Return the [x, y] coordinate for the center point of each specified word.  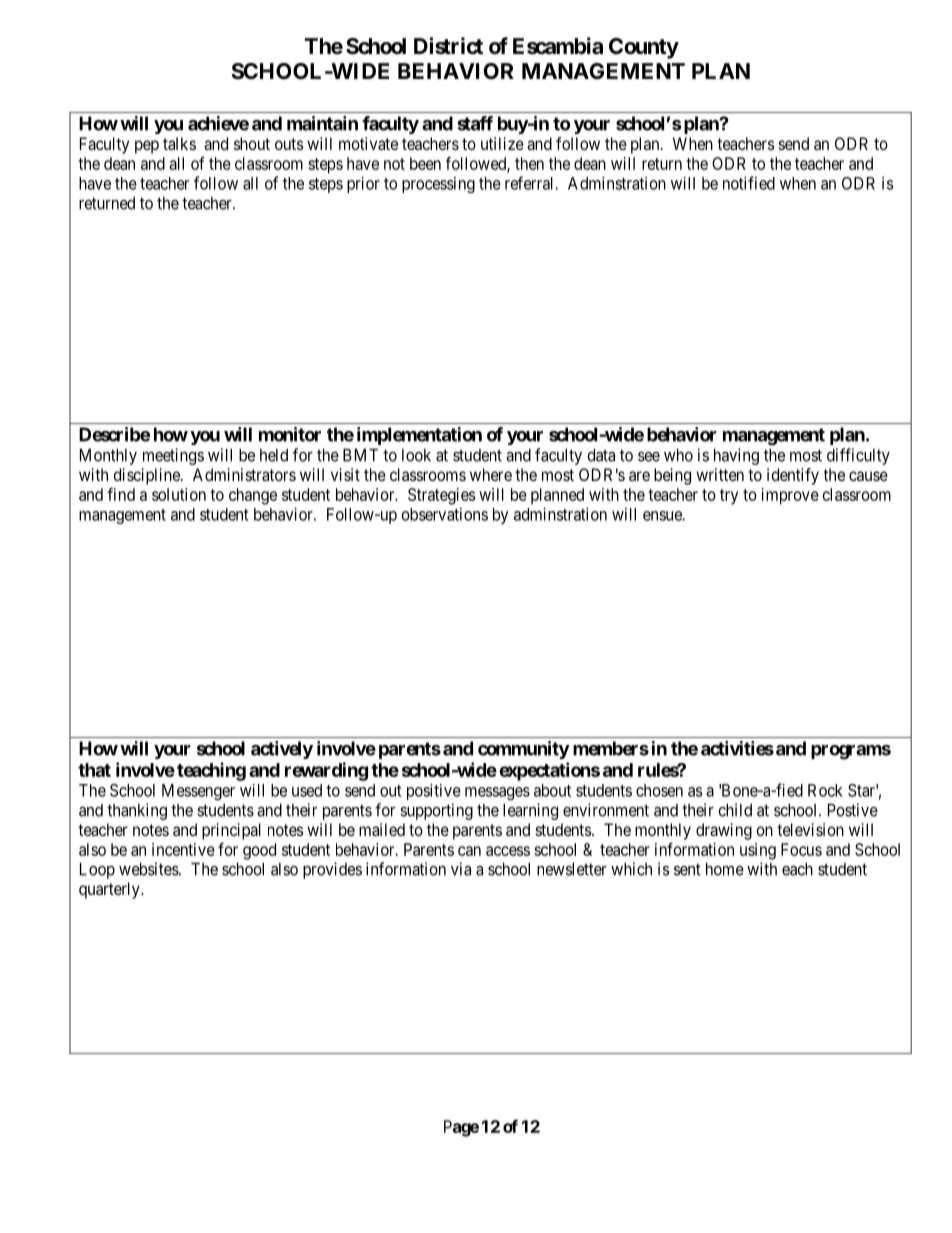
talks [179, 143]
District [448, 46]
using [758, 851]
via [461, 869]
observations [445, 514]
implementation [419, 436]
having [736, 456]
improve [790, 496]
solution [179, 494]
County [644, 48]
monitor [290, 434]
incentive [183, 849]
